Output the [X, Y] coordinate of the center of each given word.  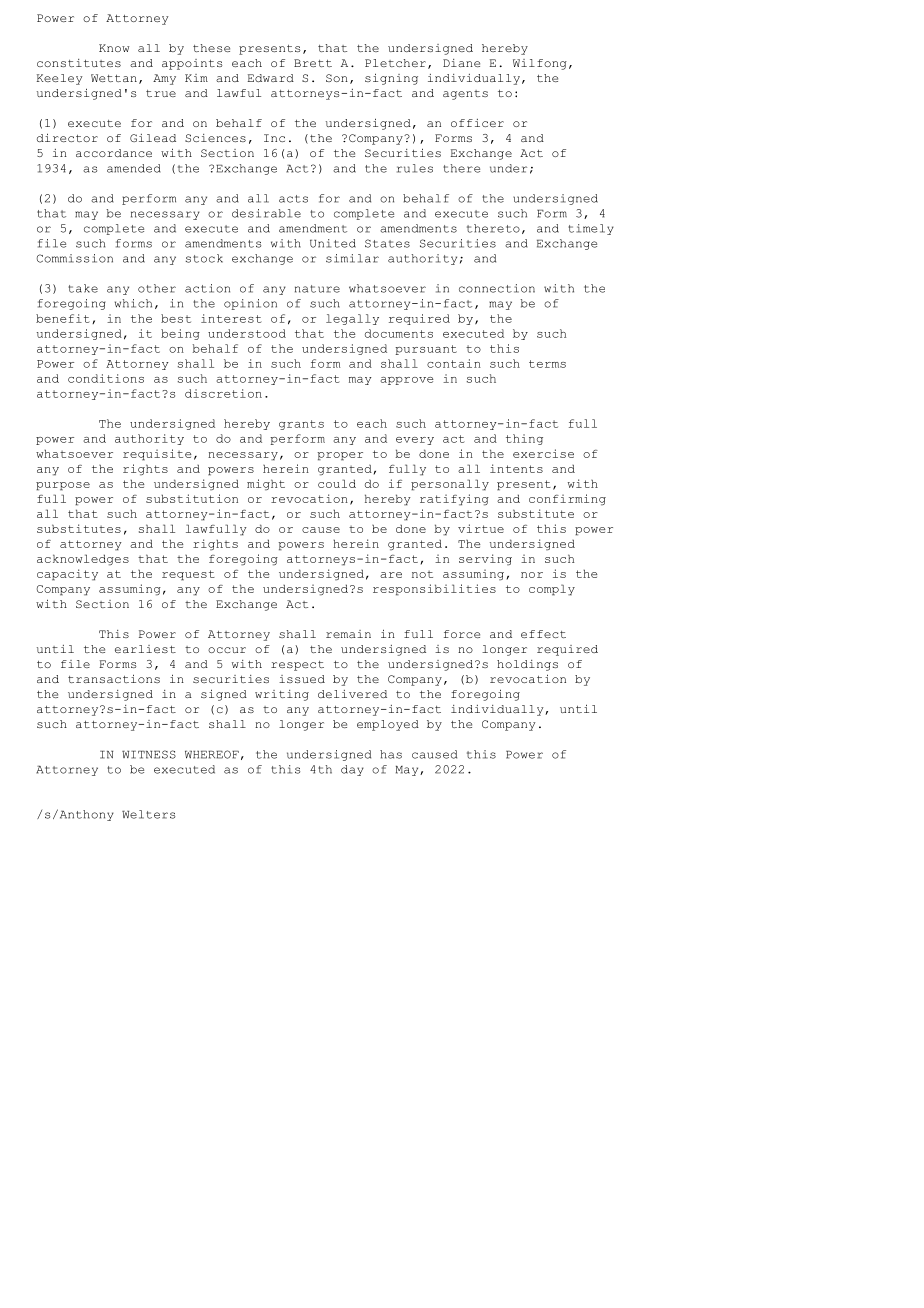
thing [524, 439]
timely [591, 229]
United [333, 243]
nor [532, 575]
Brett [313, 63]
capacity [67, 575]
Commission [75, 258]
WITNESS [149, 754]
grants [301, 425]
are [391, 575]
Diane [461, 63]
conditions [106, 378]
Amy [164, 79]
